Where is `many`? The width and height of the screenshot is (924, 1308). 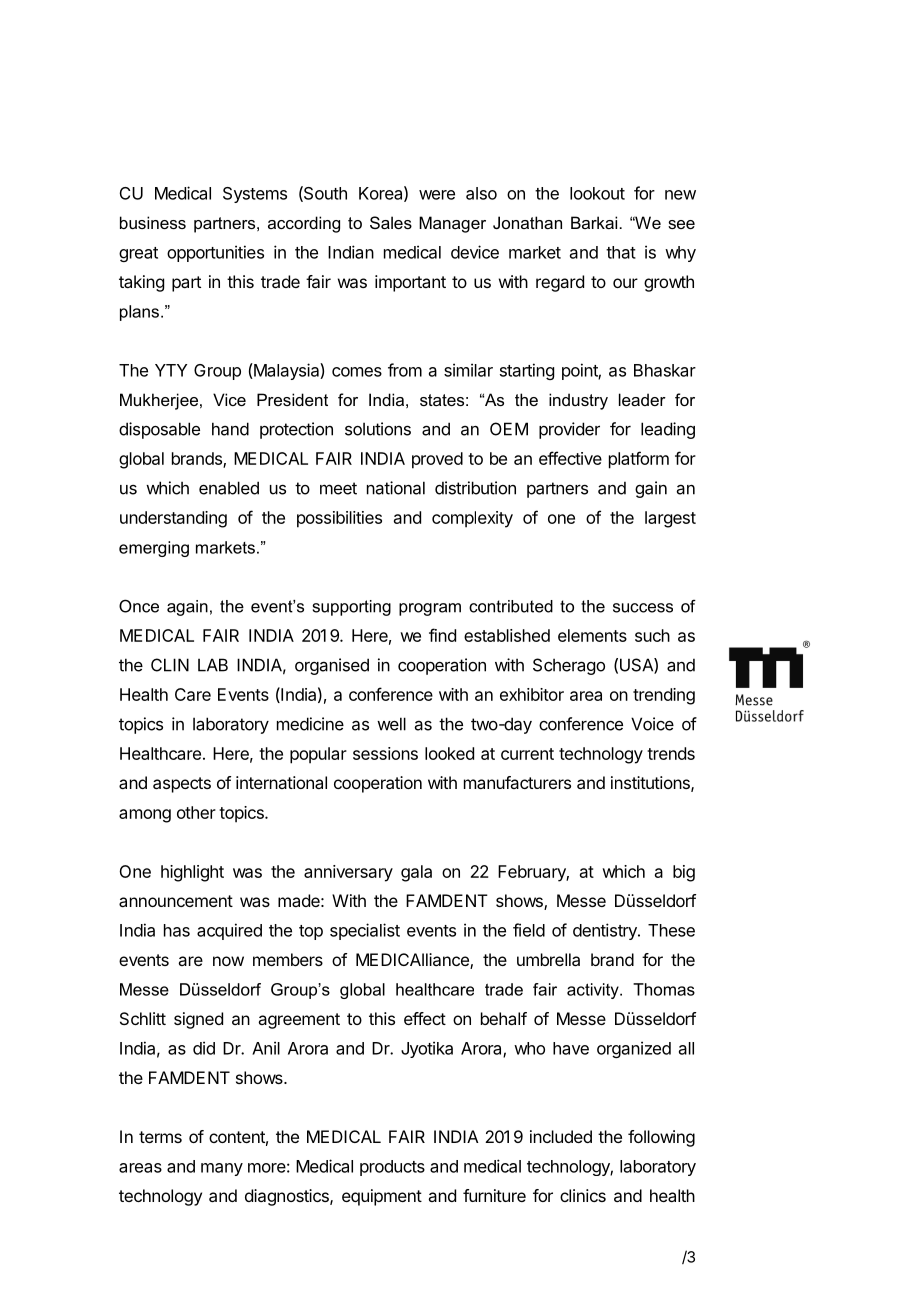
many is located at coordinates (222, 1169).
